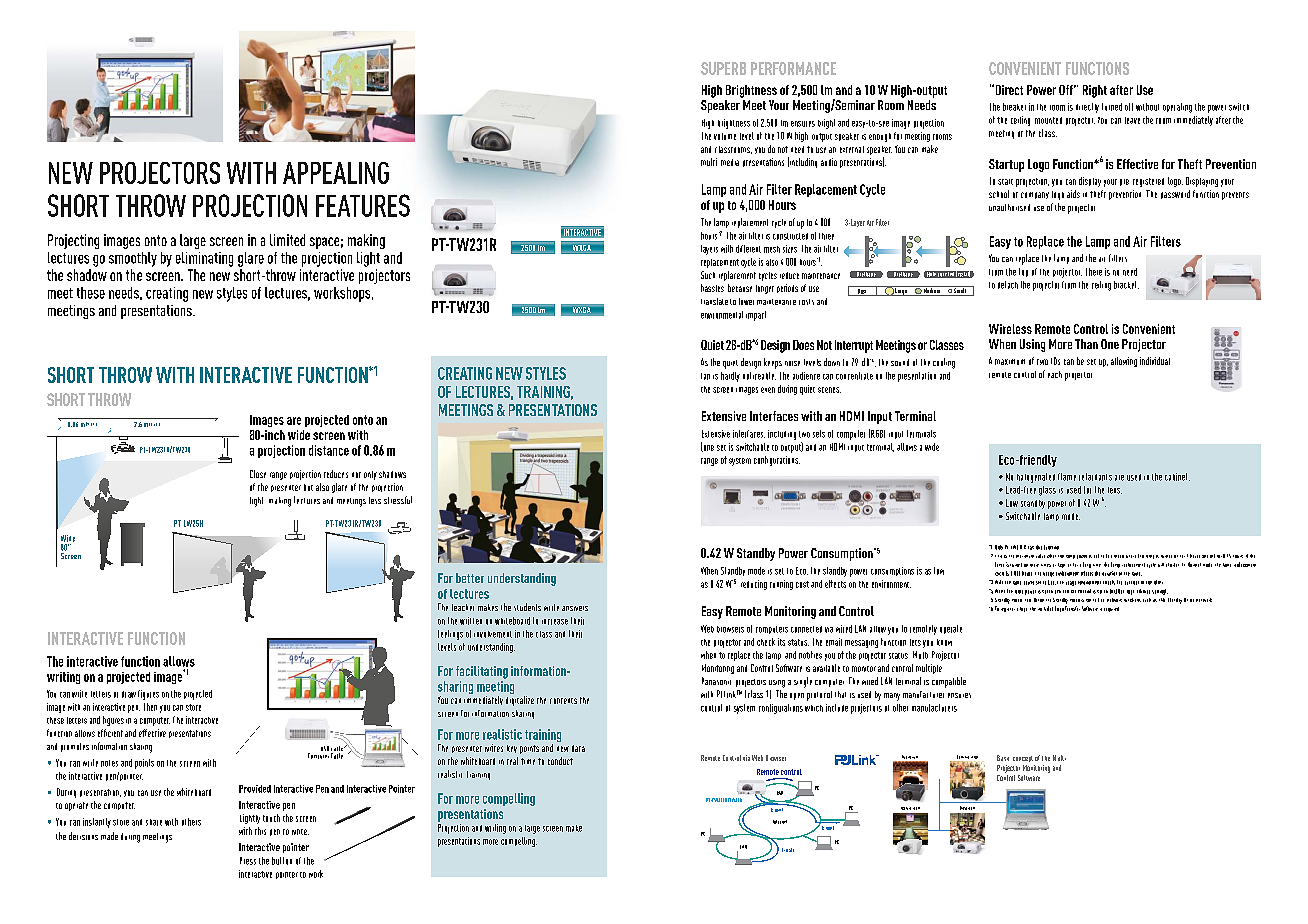 The width and height of the image is (1308, 924). I want to click on APPEALING, so click(336, 173).
